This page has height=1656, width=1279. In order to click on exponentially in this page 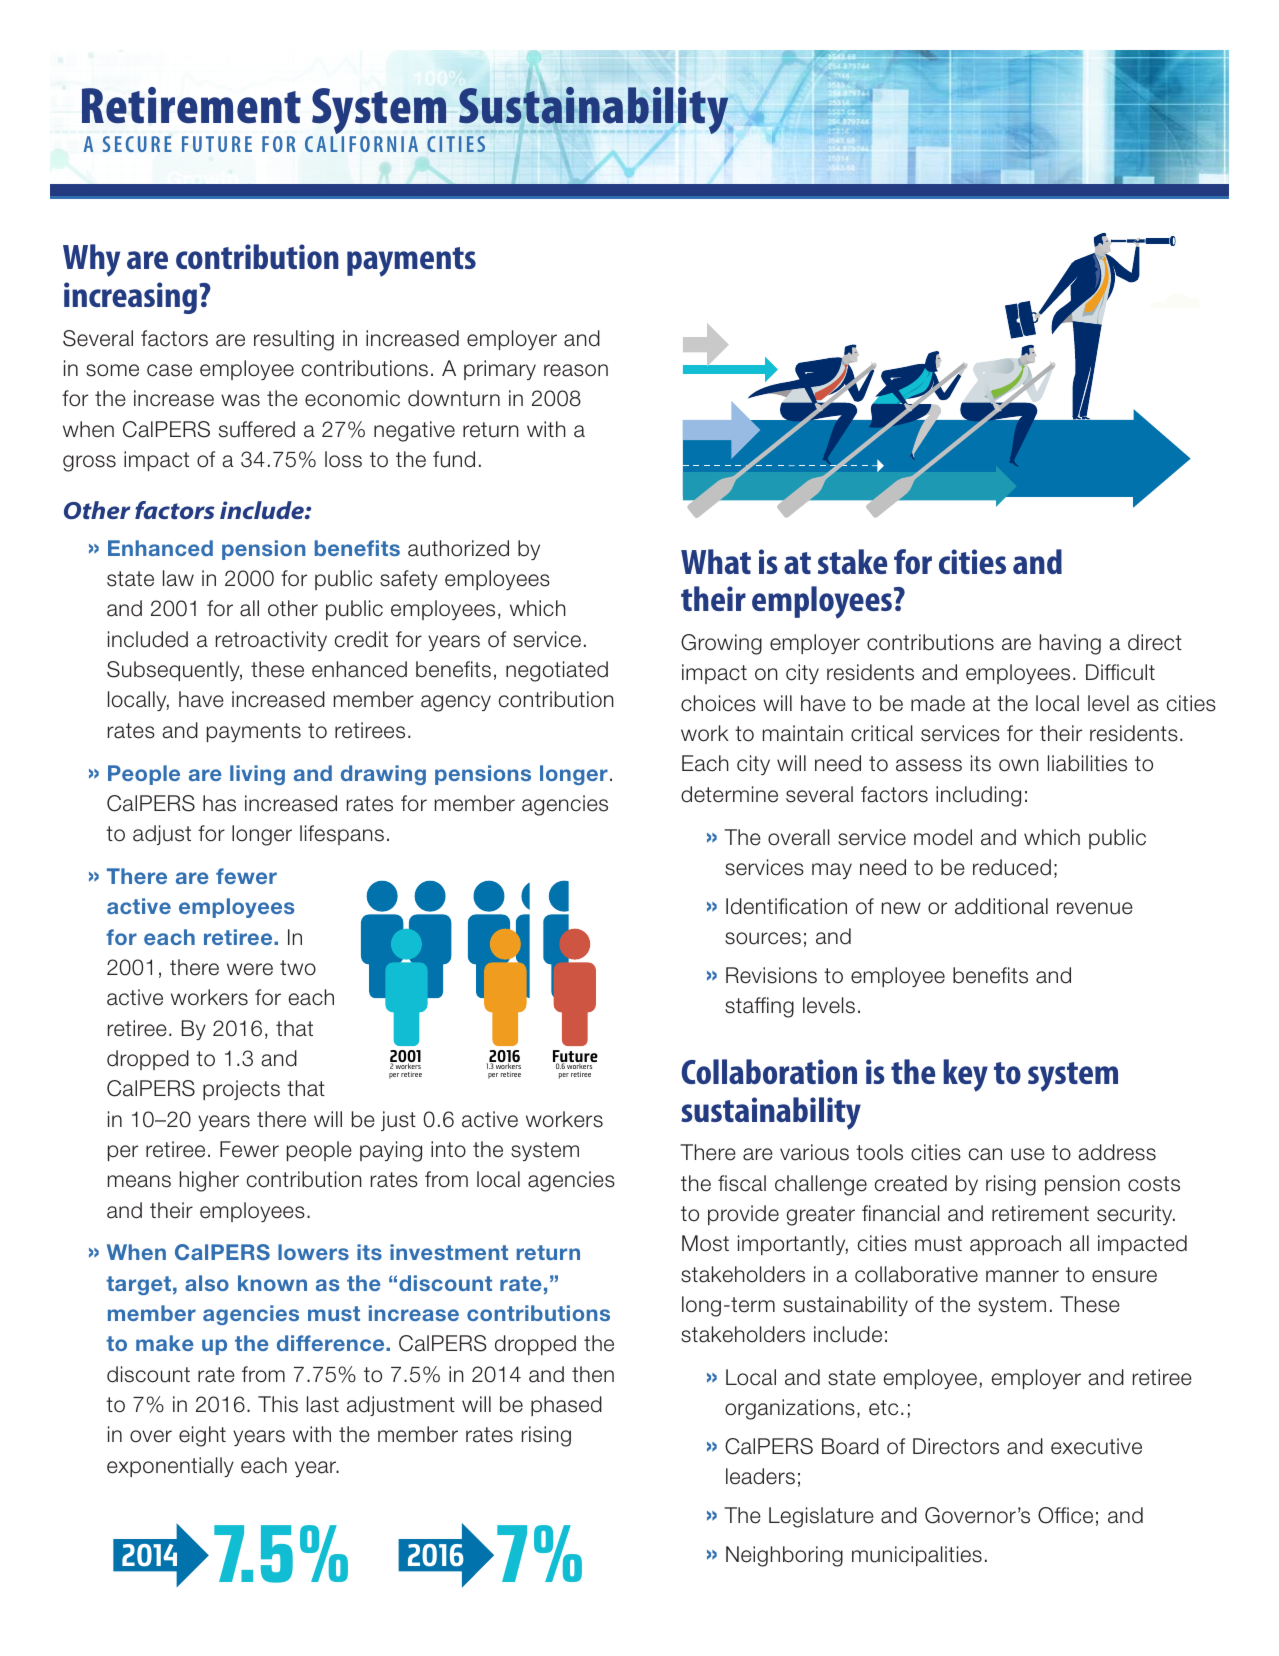, I will do `click(170, 1467)`.
